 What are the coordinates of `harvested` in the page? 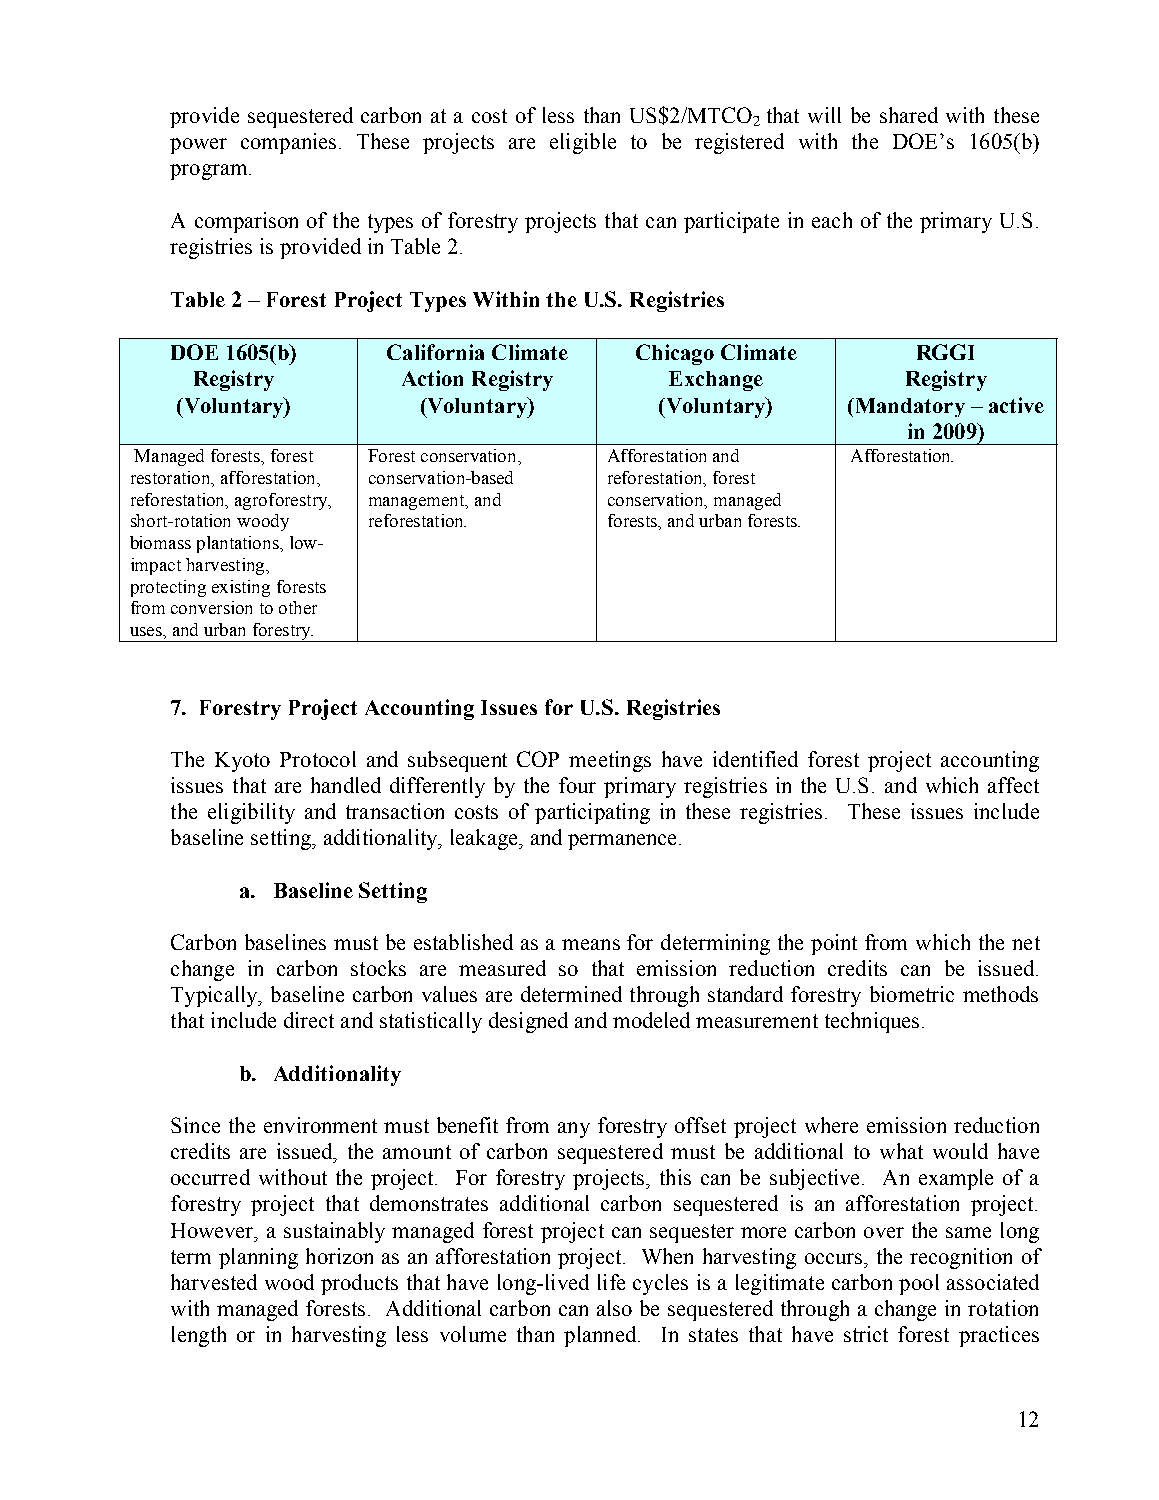 It's located at (214, 1282).
